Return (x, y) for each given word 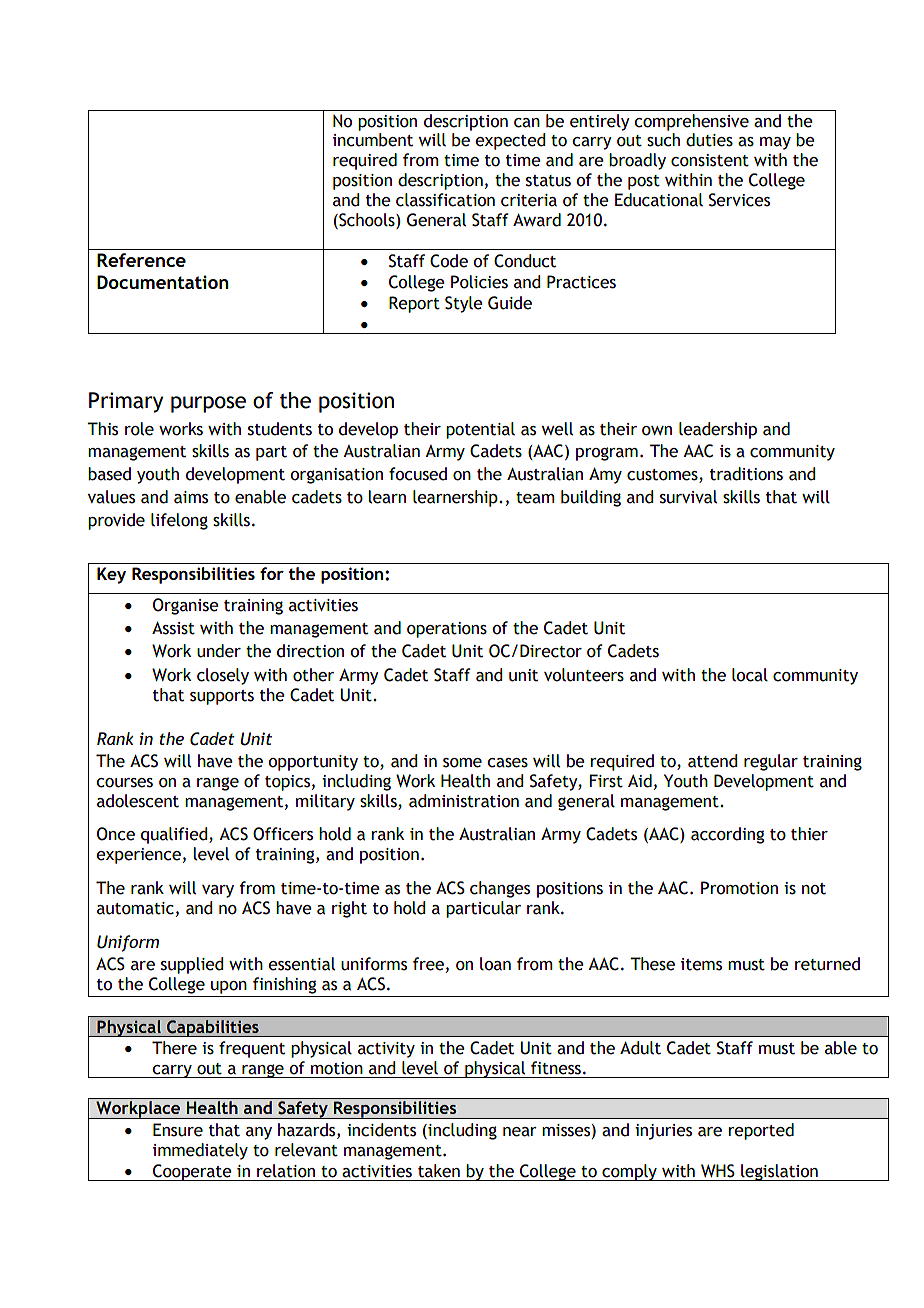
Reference (141, 260)
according (727, 835)
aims (191, 497)
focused (418, 474)
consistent (710, 160)
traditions (746, 474)
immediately (200, 1151)
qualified (175, 835)
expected (510, 141)
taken (439, 1171)
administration (464, 801)
